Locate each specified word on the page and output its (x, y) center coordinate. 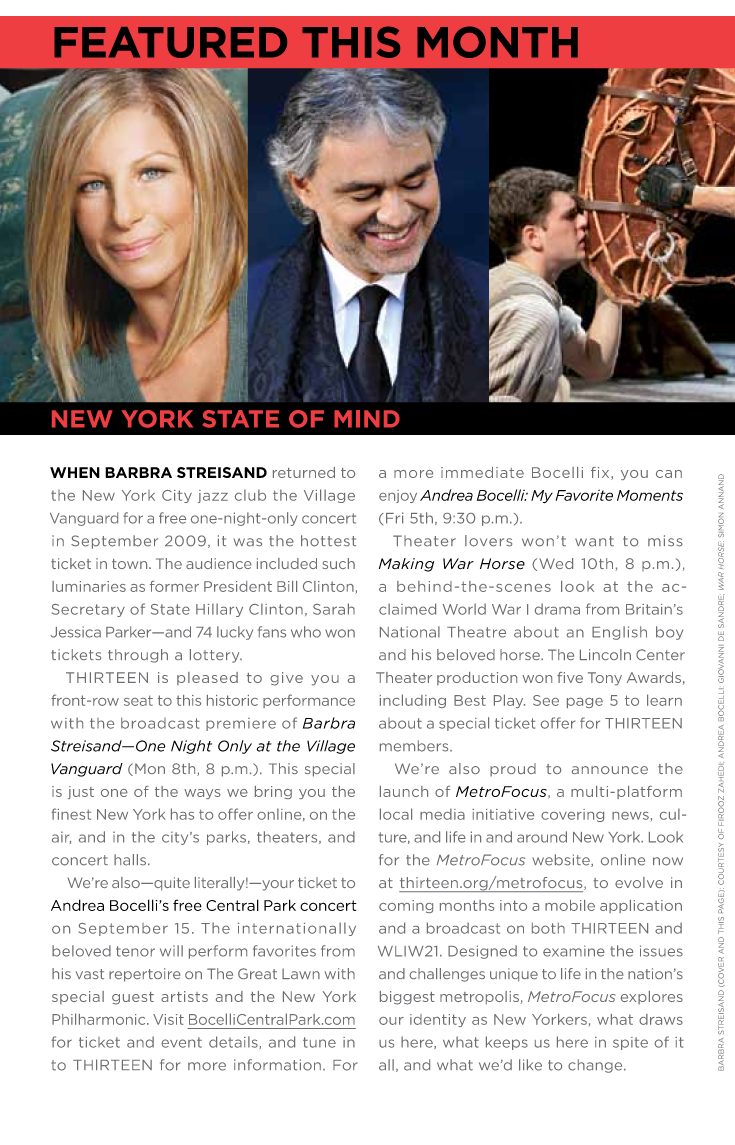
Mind (367, 419)
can (669, 474)
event (181, 1042)
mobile (570, 905)
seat (138, 700)
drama (557, 609)
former (174, 586)
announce (610, 770)
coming (406, 906)
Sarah (334, 609)
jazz (213, 496)
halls (130, 860)
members (415, 746)
